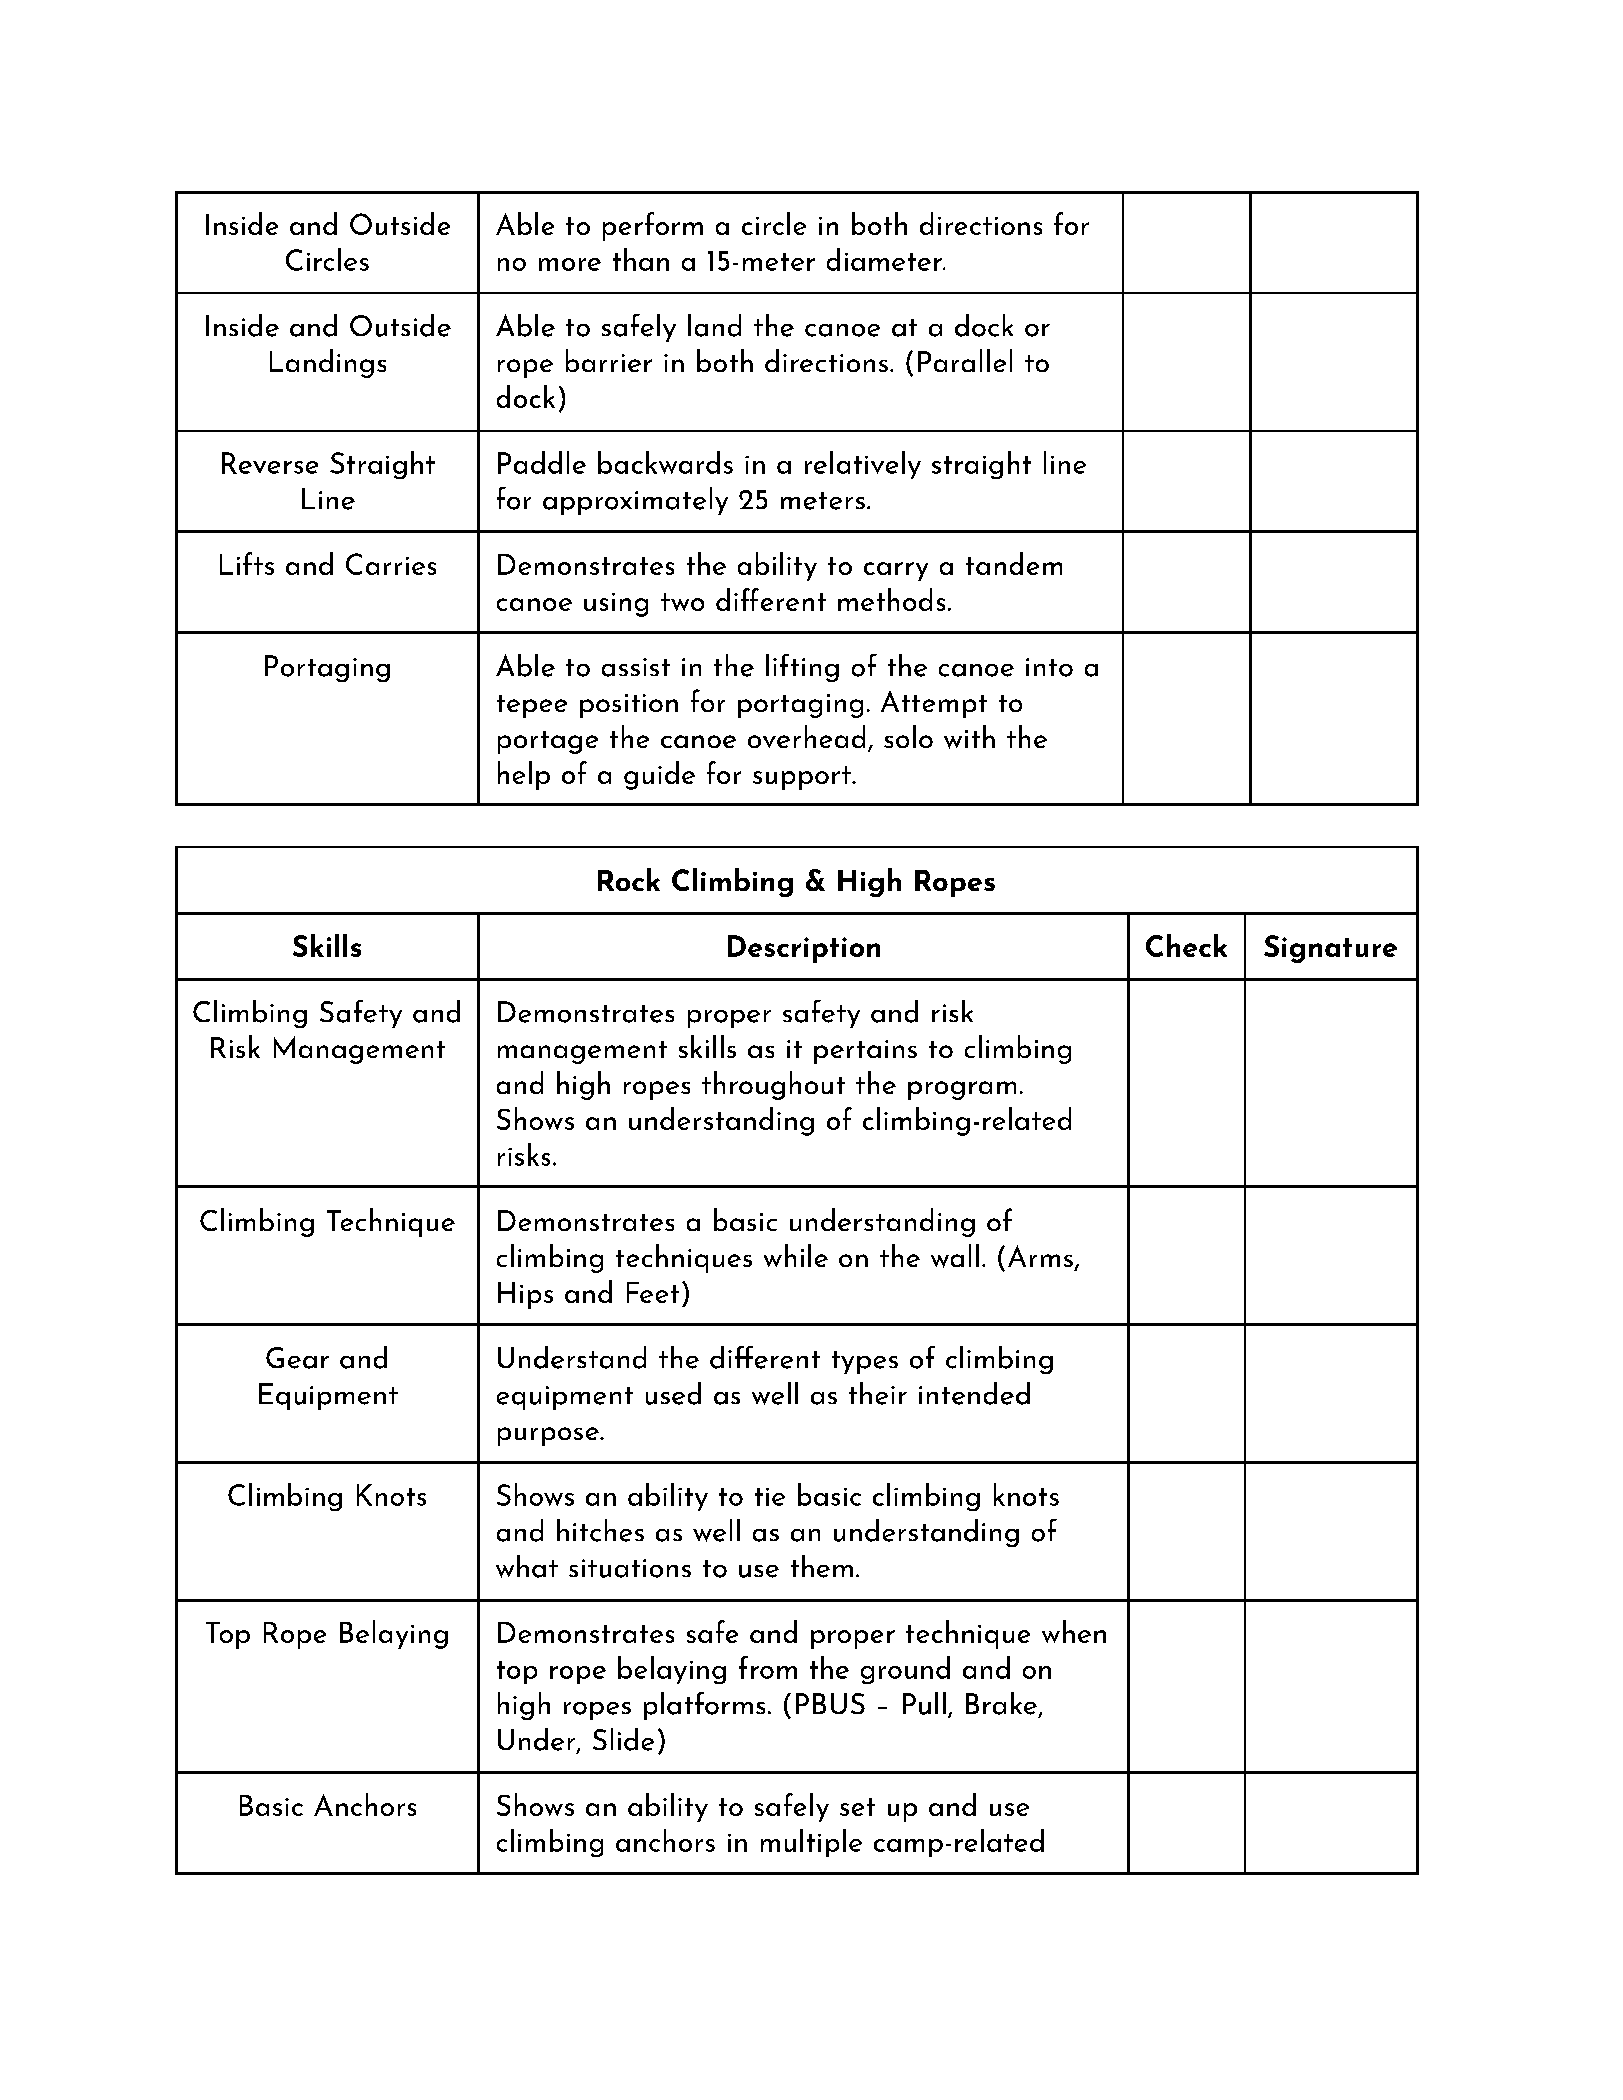 This page has width=1623, height=2100. I want to click on while, so click(796, 1255).
